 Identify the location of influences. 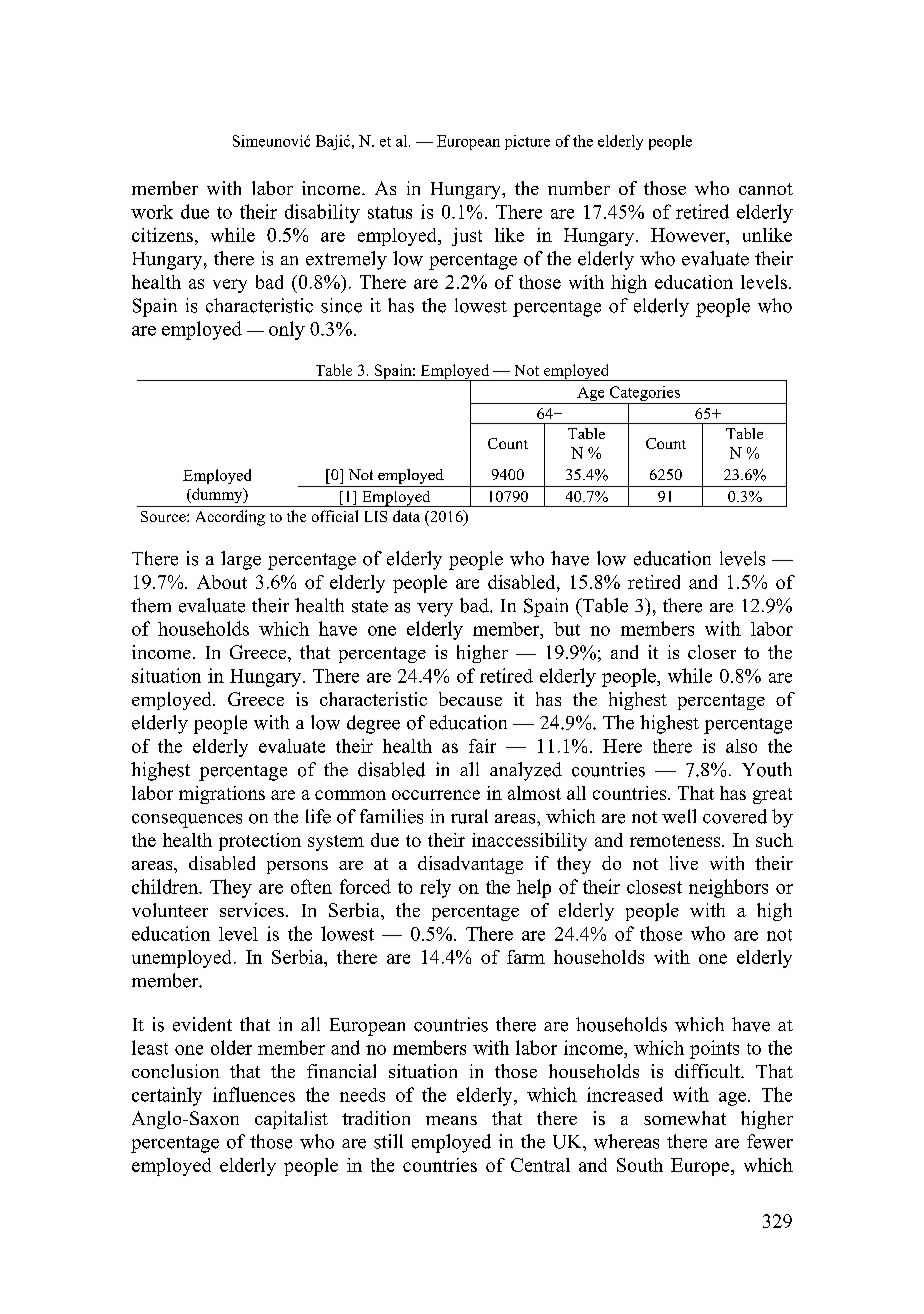
(254, 1094).
